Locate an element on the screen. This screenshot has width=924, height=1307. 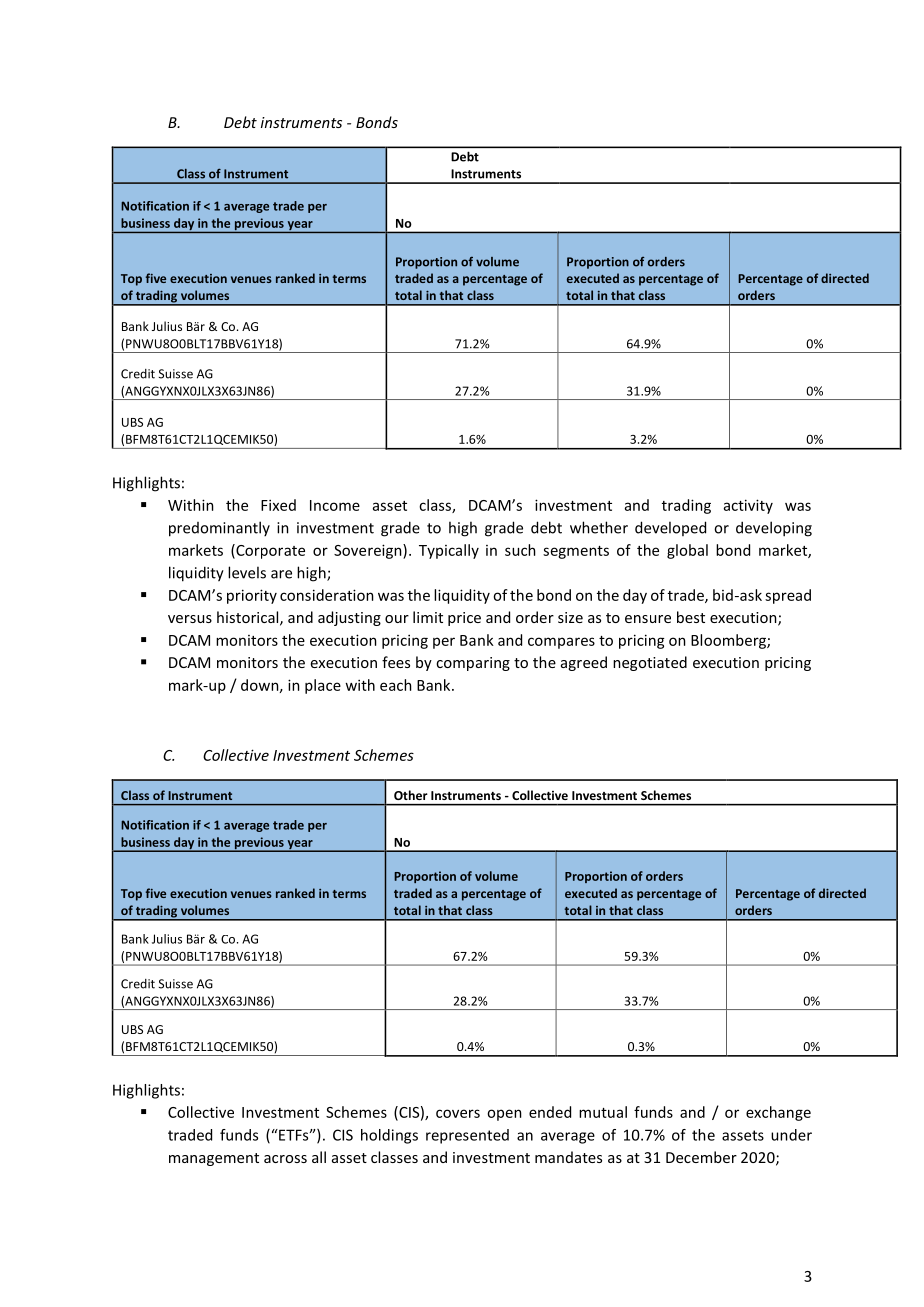
Fixed is located at coordinates (278, 505).
